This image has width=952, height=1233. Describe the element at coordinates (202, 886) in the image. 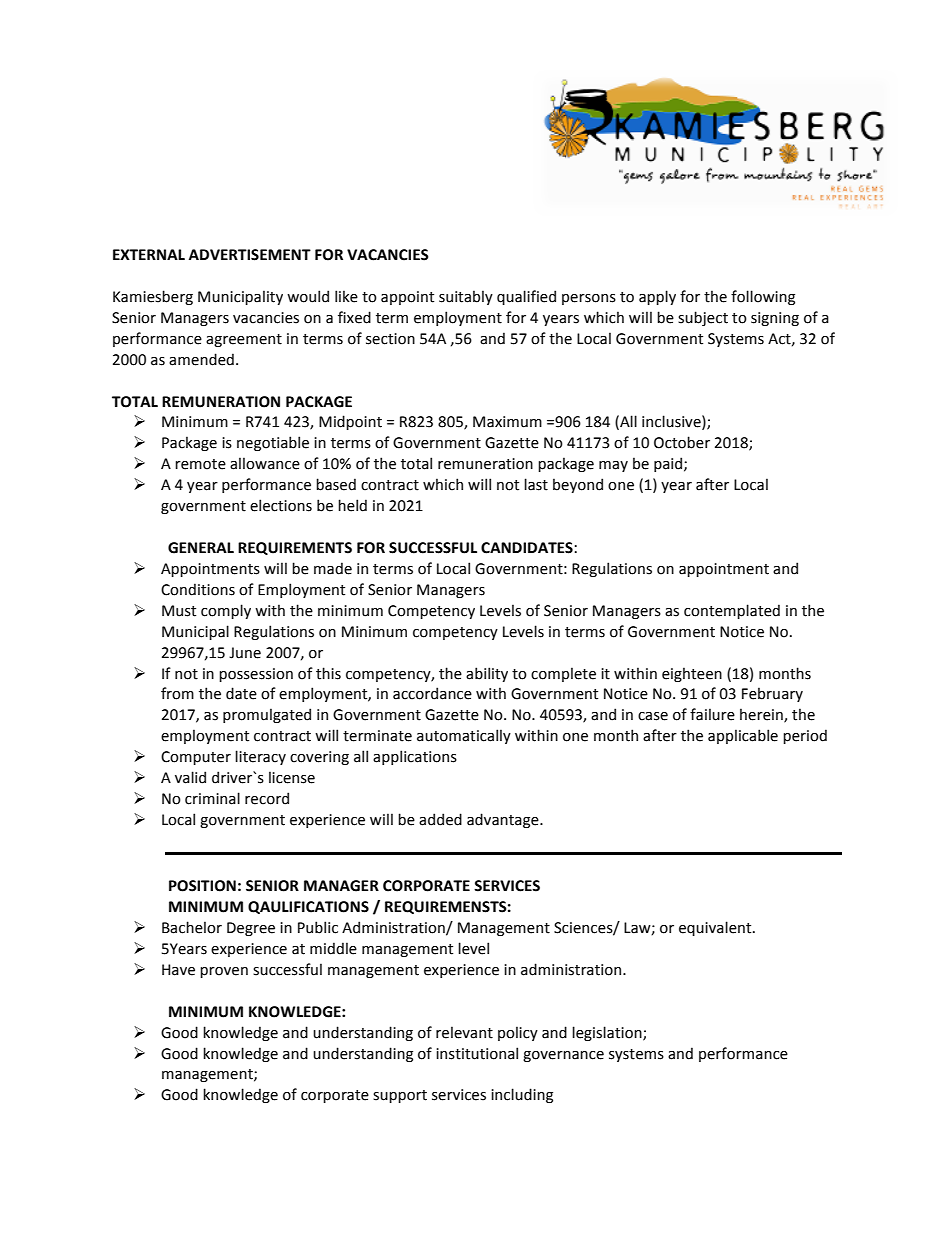

I see `POSITION` at that location.
